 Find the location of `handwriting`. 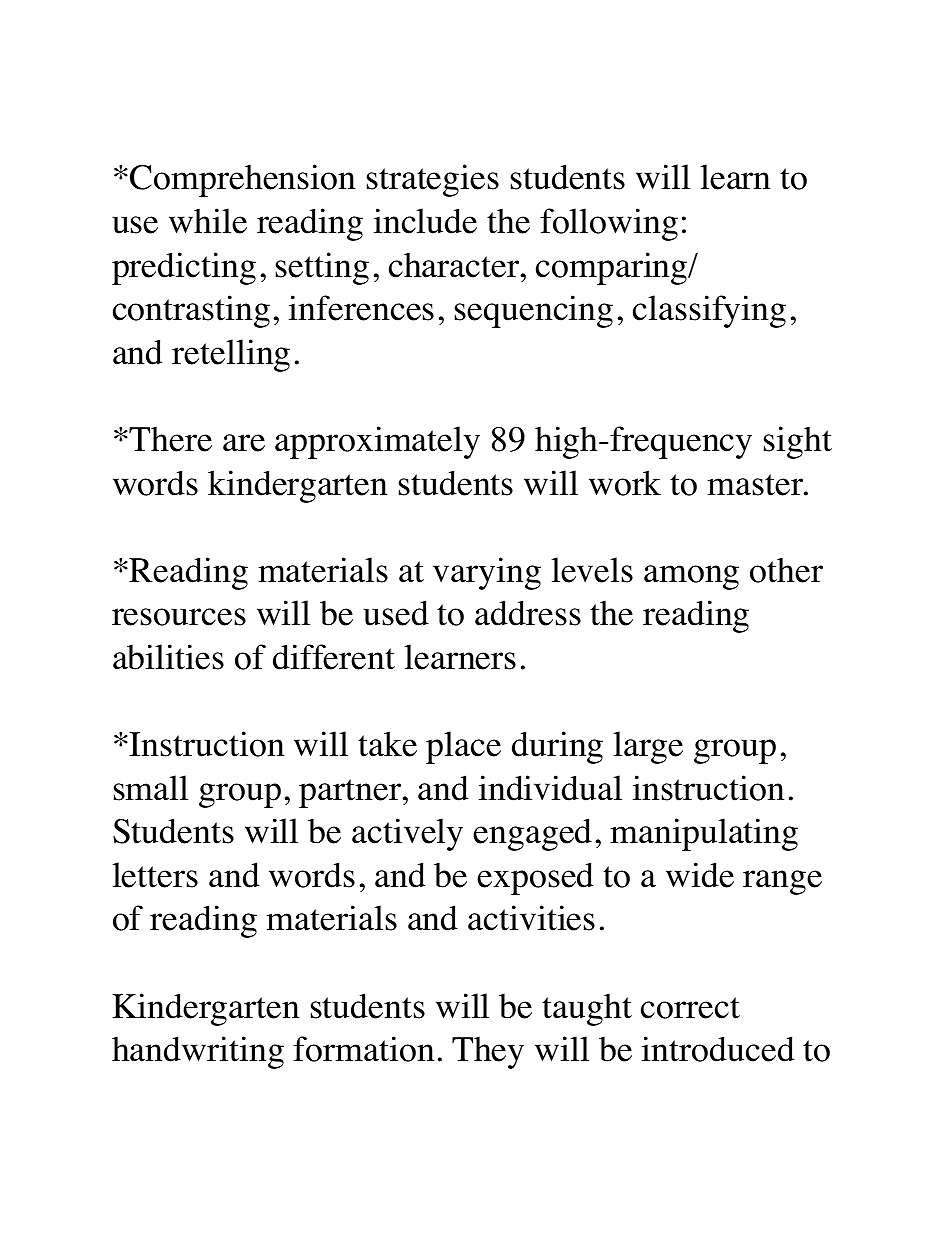

handwriting is located at coordinates (198, 1052).
